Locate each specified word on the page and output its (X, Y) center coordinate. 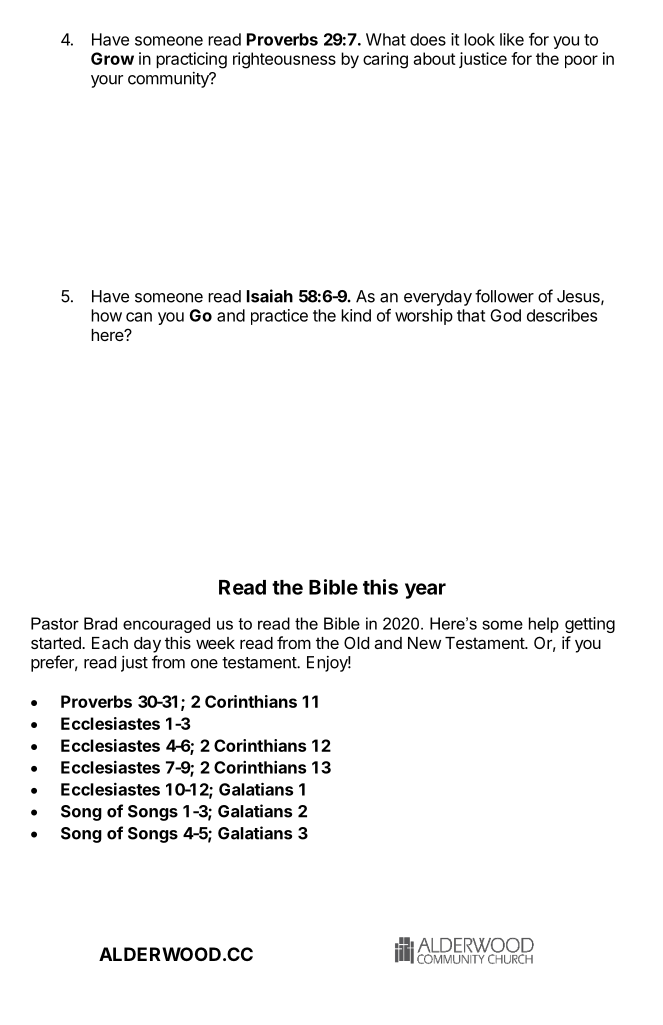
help (544, 625)
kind (356, 315)
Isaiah (270, 296)
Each (110, 643)
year (425, 591)
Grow (112, 58)
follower (504, 296)
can (139, 317)
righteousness (284, 60)
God (505, 315)
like (512, 39)
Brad (100, 623)
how (106, 315)
